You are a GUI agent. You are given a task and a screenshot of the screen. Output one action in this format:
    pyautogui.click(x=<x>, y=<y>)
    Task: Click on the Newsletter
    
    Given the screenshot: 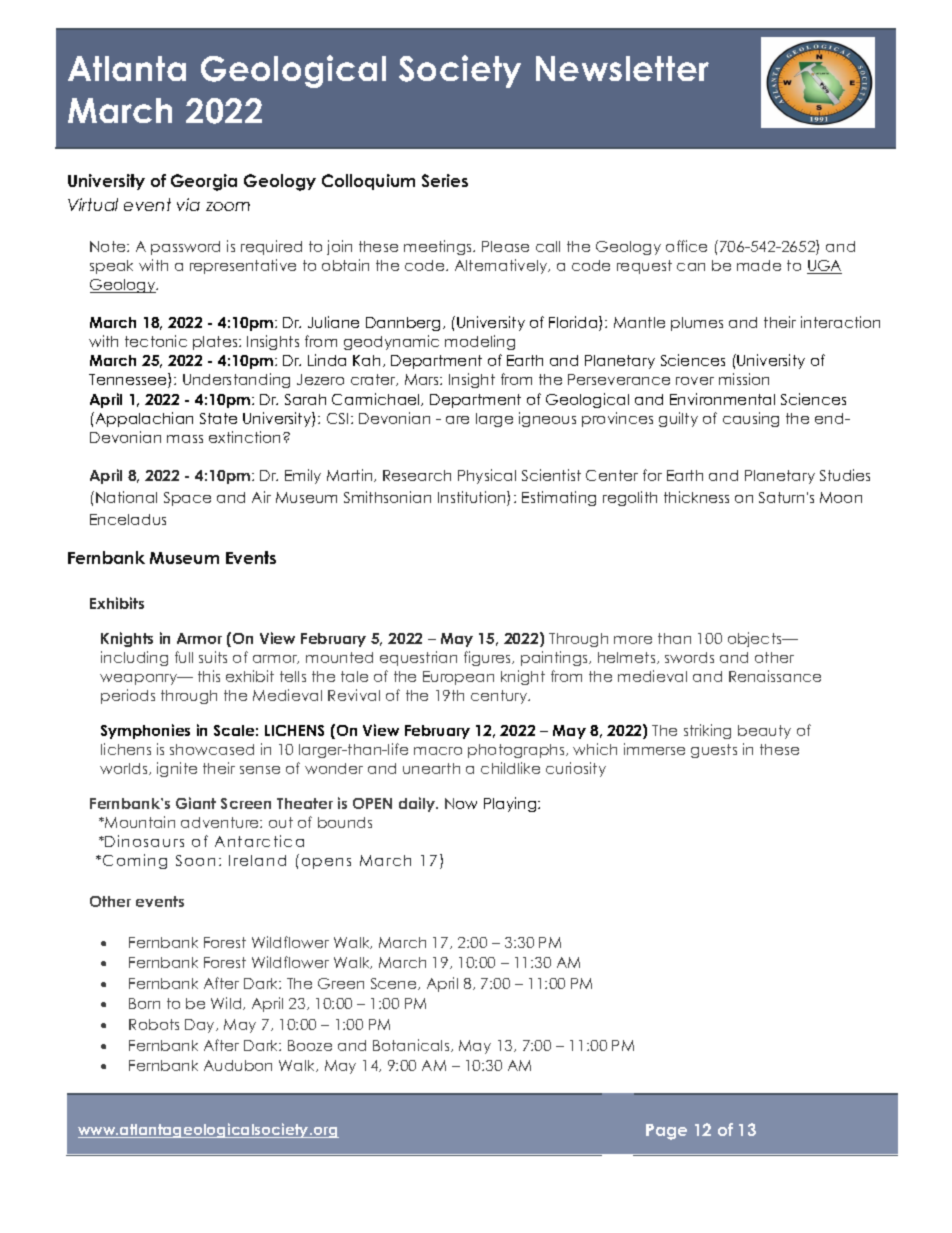 What is the action you would take?
    pyautogui.click(x=622, y=68)
